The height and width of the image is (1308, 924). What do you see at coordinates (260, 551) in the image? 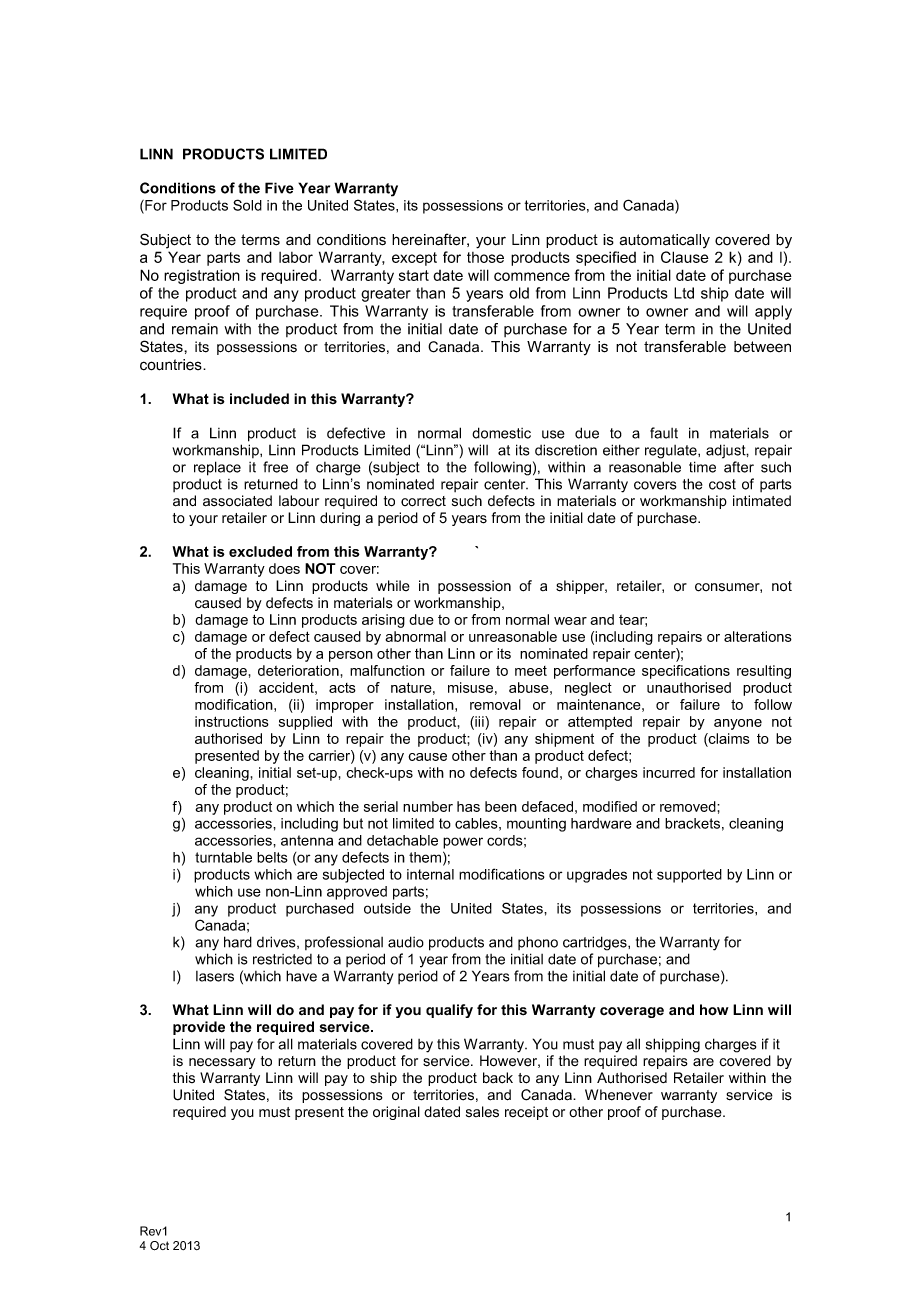
I see `excluded` at bounding box center [260, 551].
